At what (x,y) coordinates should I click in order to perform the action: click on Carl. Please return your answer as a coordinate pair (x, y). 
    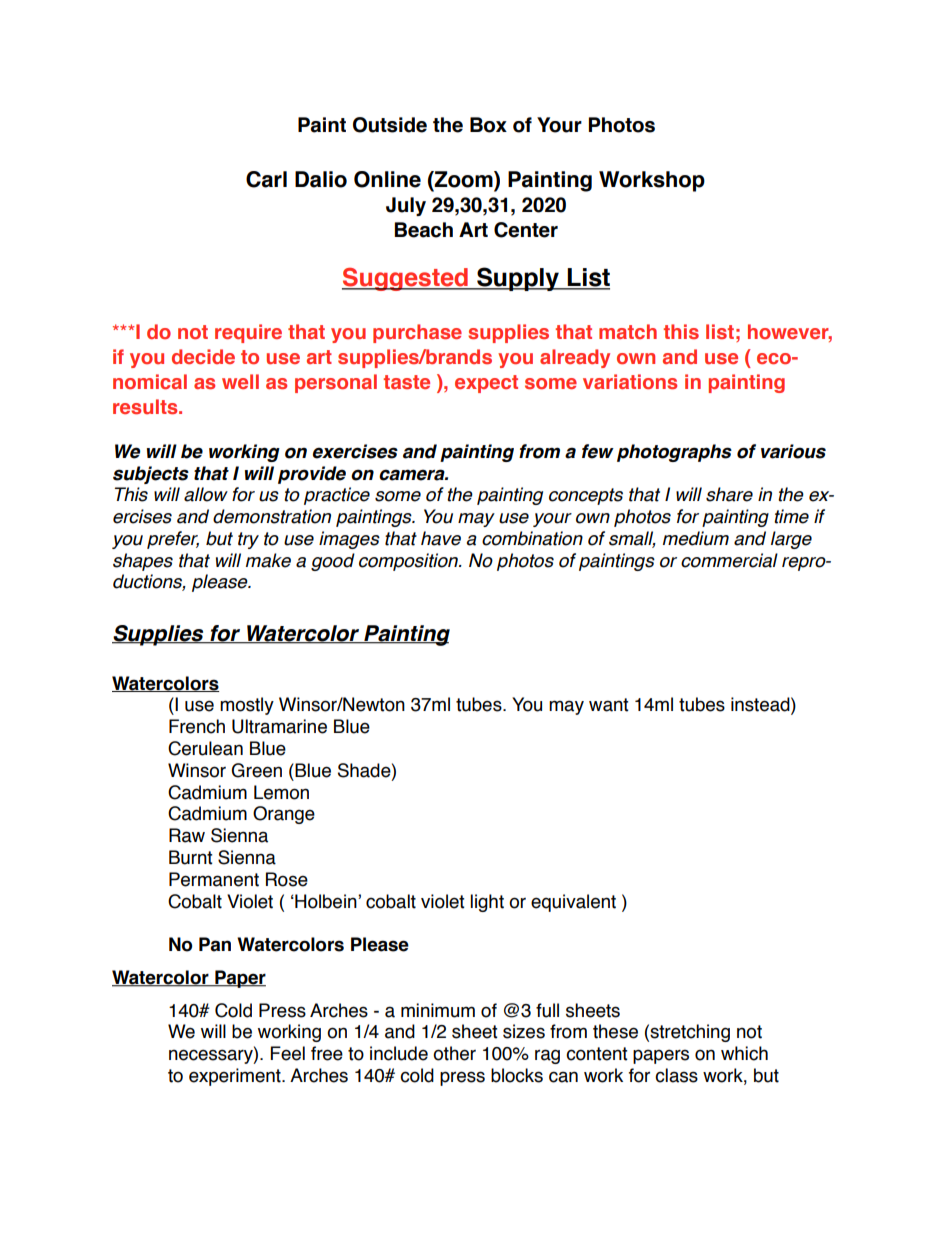
    Looking at the image, I should click on (266, 179).
